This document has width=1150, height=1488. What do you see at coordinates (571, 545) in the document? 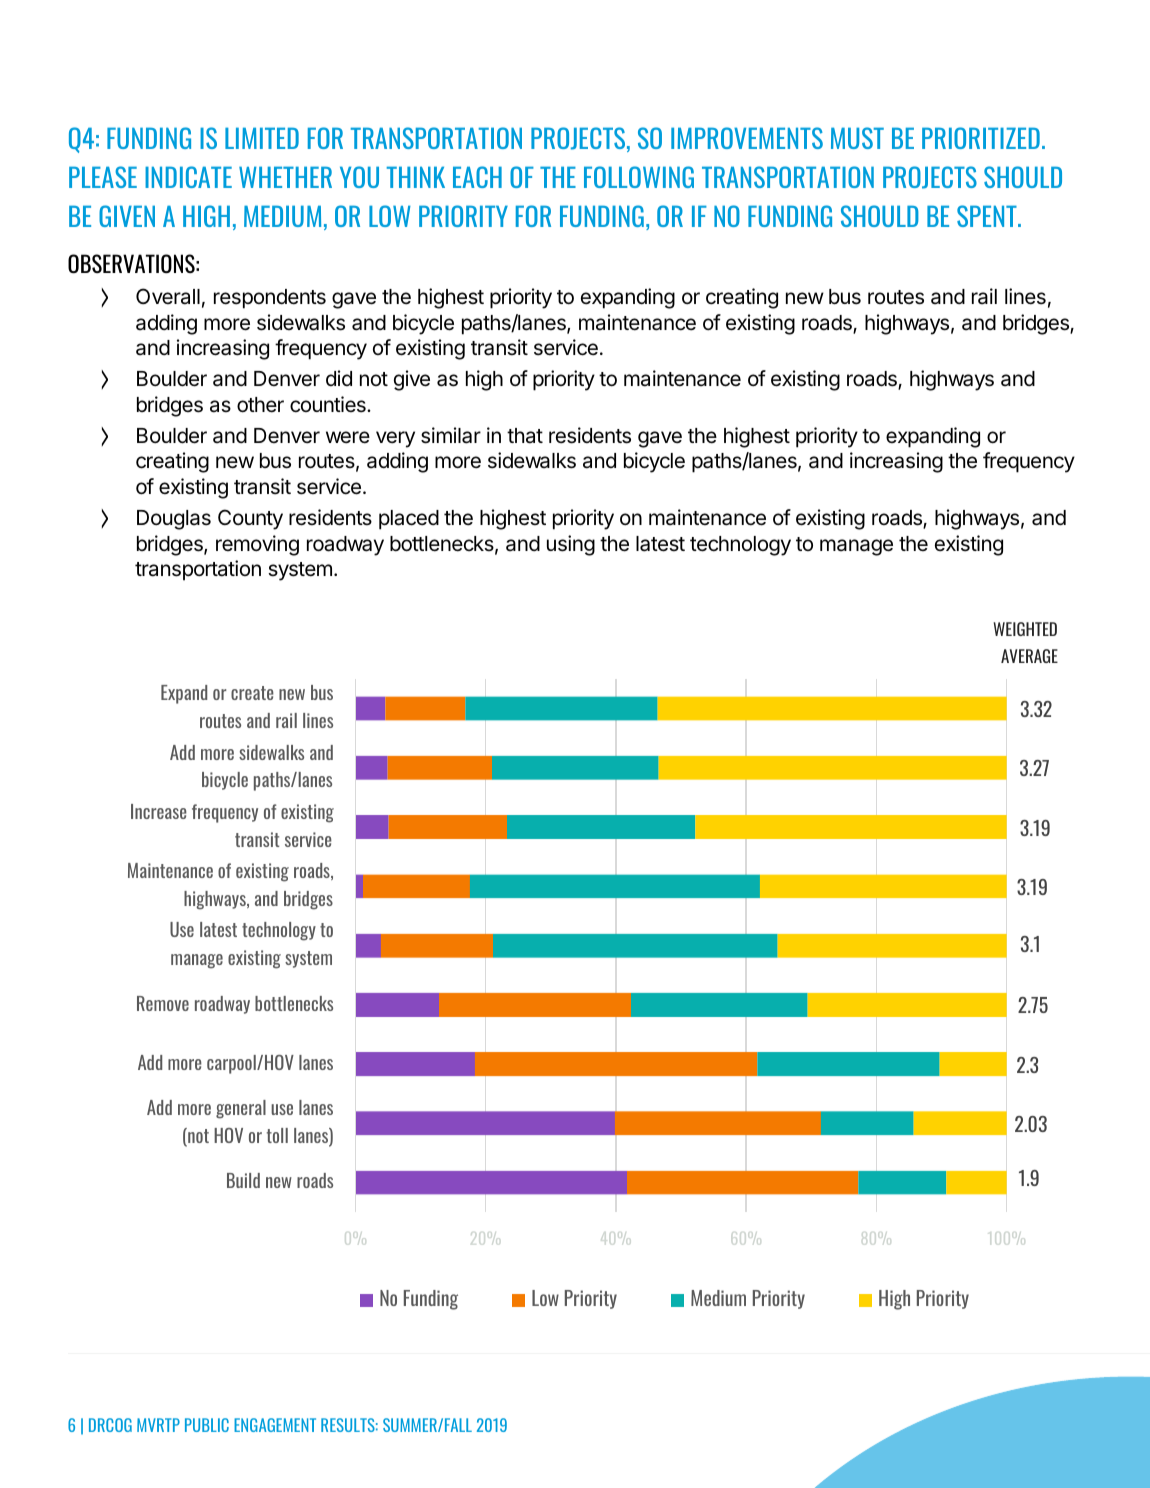
I see `using` at bounding box center [571, 545].
